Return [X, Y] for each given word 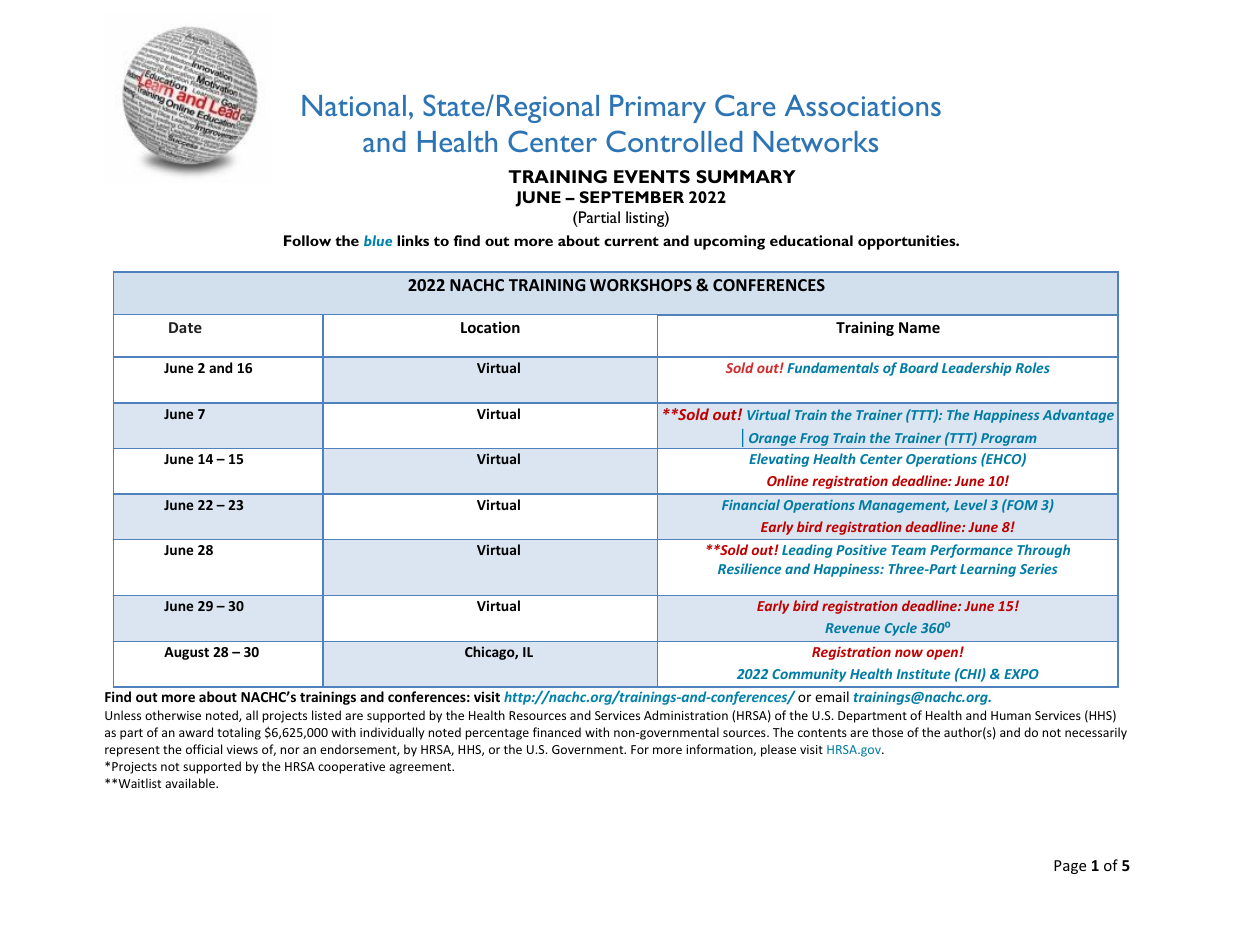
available [191, 783]
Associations [863, 105]
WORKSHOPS [641, 285]
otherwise [173, 715]
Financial [751, 504]
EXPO [1021, 674]
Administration [686, 715]
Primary [658, 109]
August [186, 653]
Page [1070, 867]
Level [970, 504]
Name [919, 327]
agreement [421, 768]
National [354, 105]
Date [185, 327]
